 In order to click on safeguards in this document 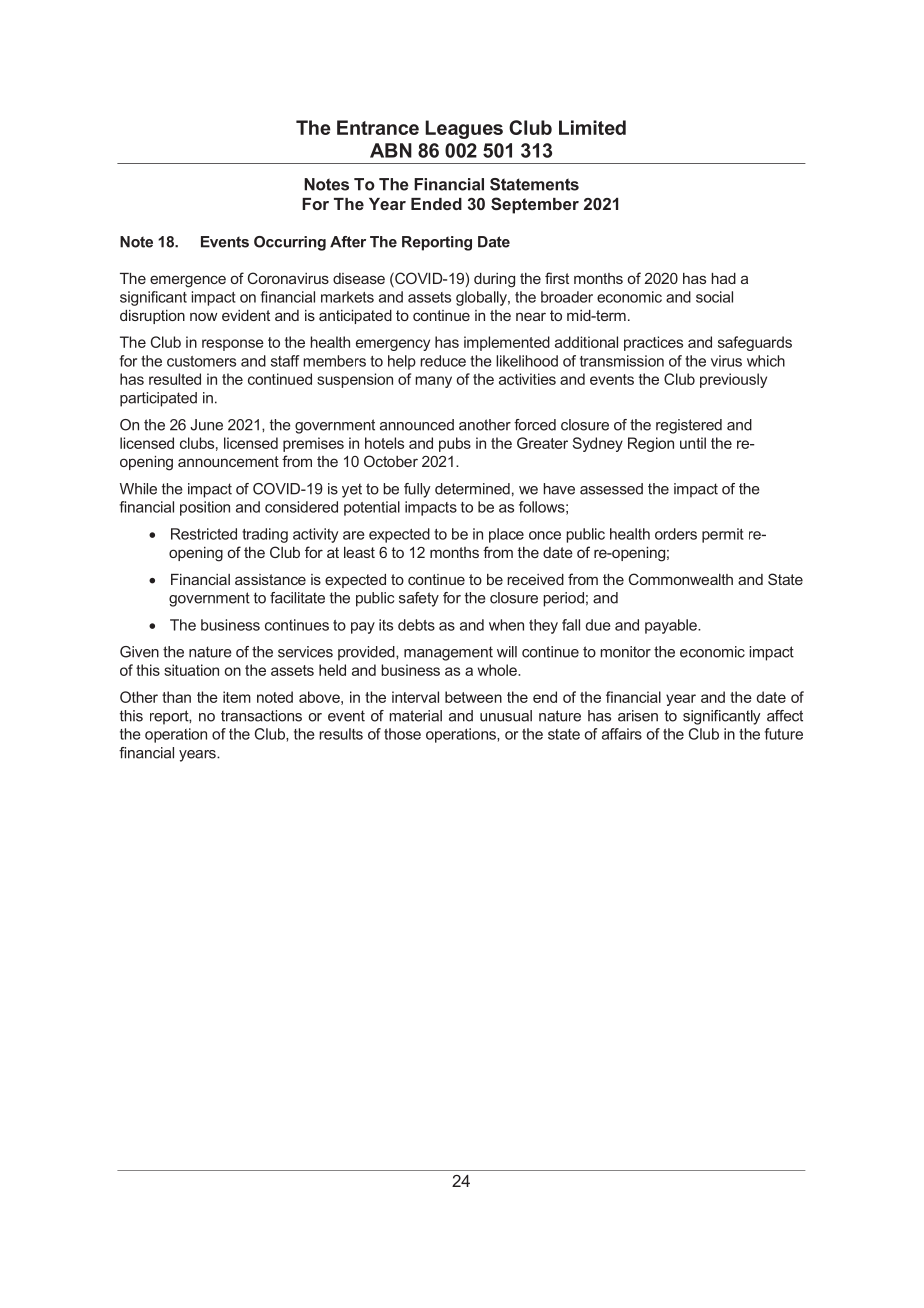, I will do `click(755, 343)`.
